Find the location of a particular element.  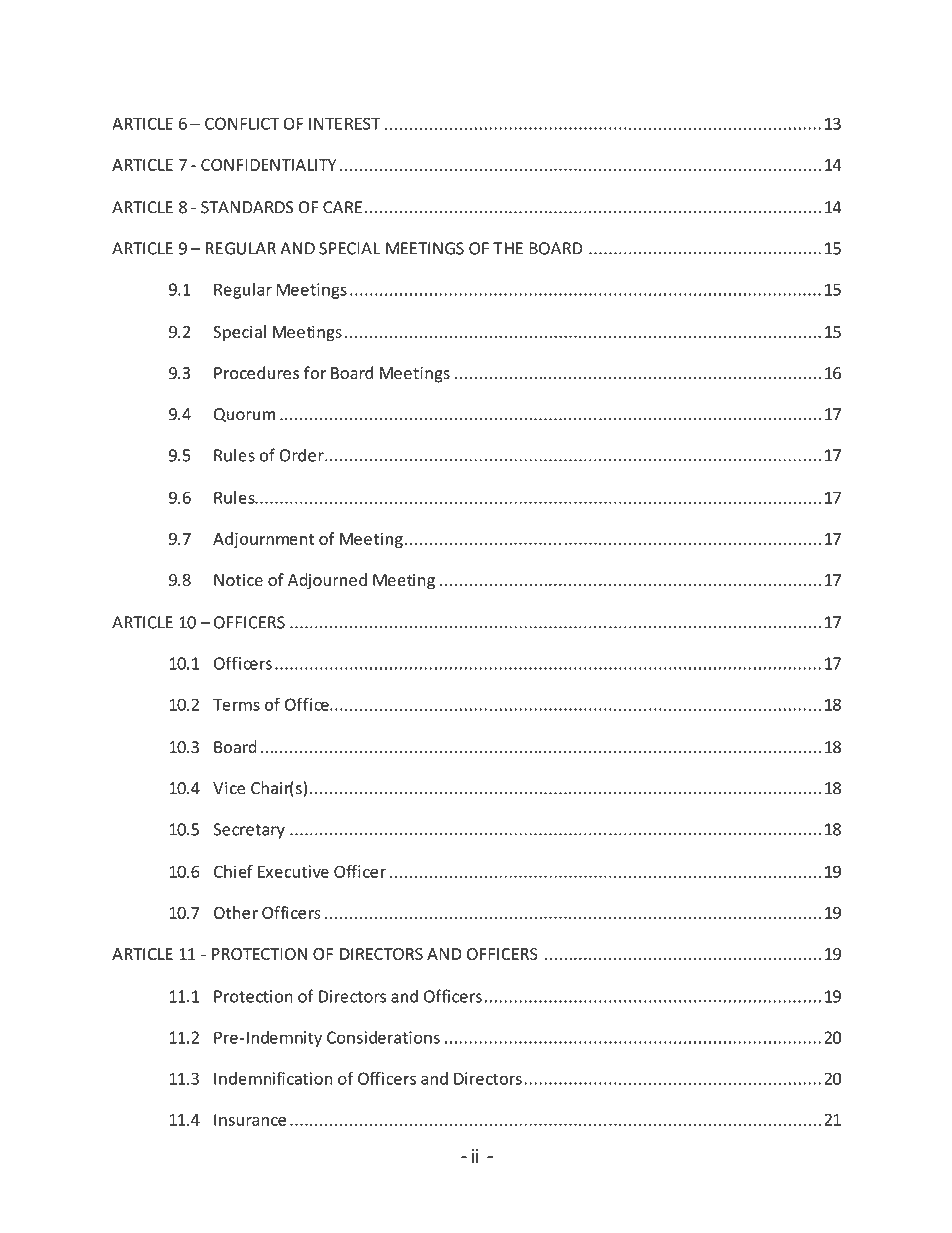

Notice is located at coordinates (238, 580).
